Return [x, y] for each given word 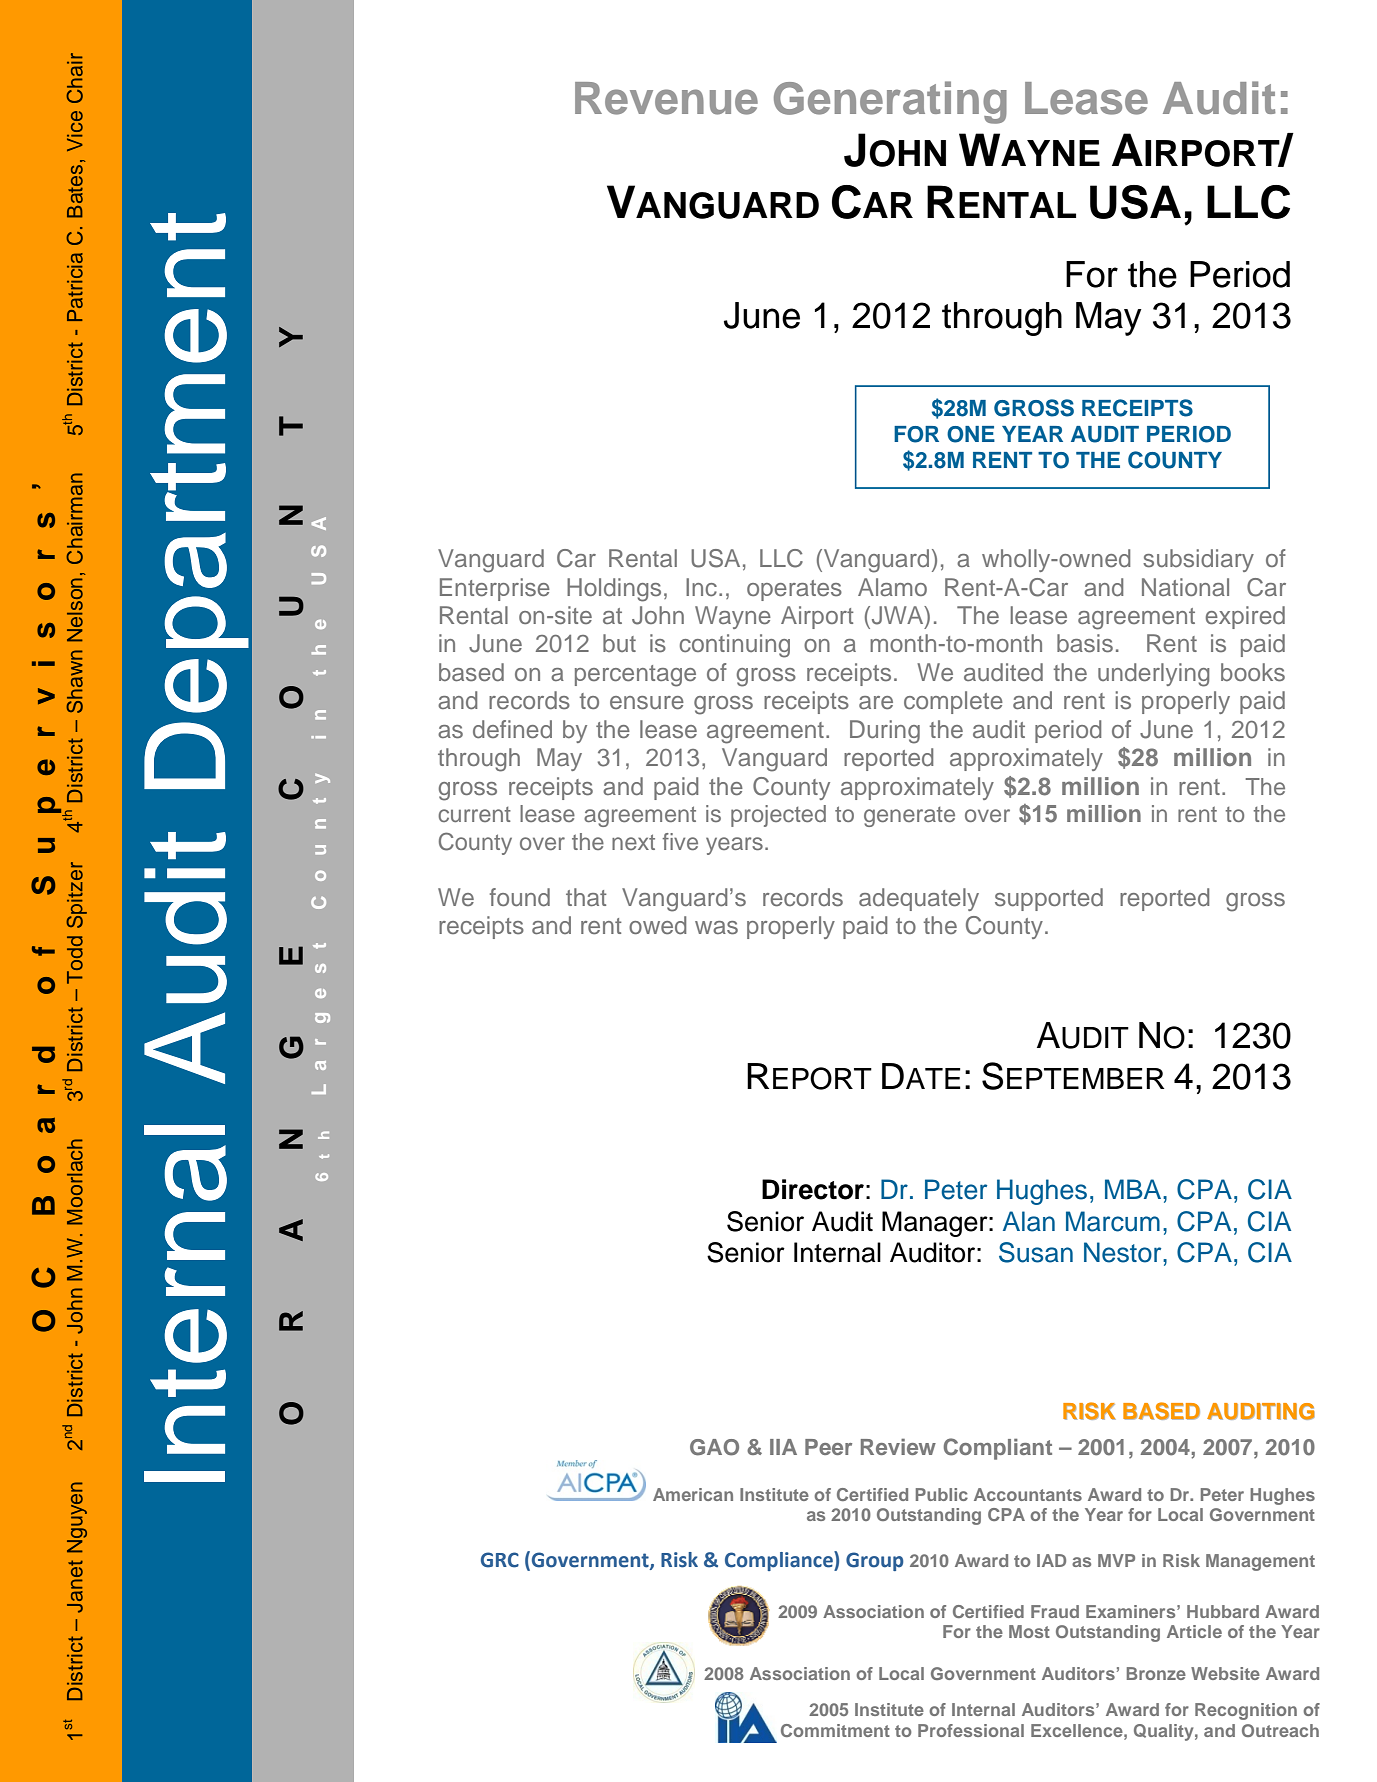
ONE [971, 434]
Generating [890, 102]
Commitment [835, 1730]
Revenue [666, 98]
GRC [500, 1560]
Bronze [1156, 1673]
